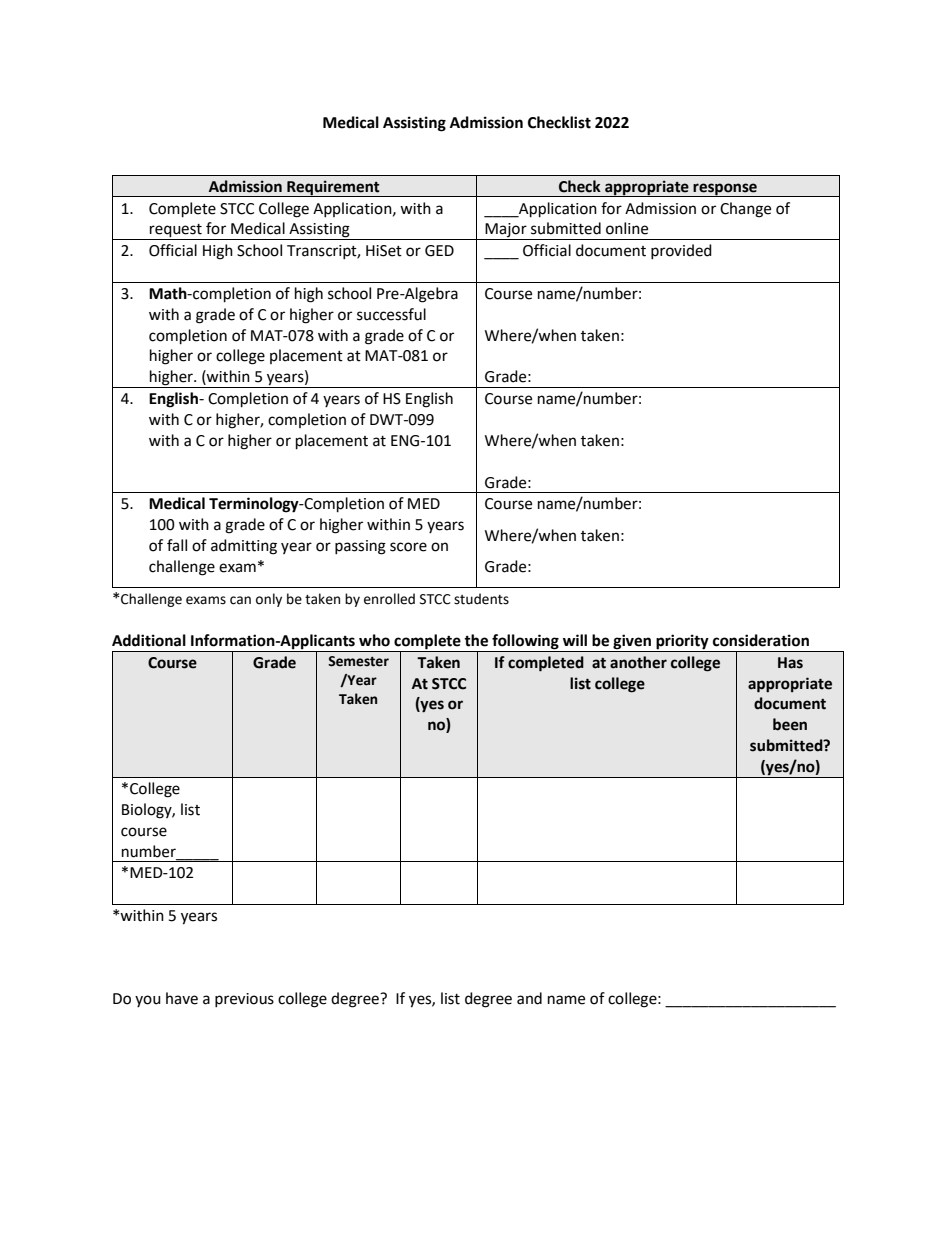 The height and width of the page is (1233, 952). Describe the element at coordinates (244, 1000) in the page. I see `previous` at that location.
